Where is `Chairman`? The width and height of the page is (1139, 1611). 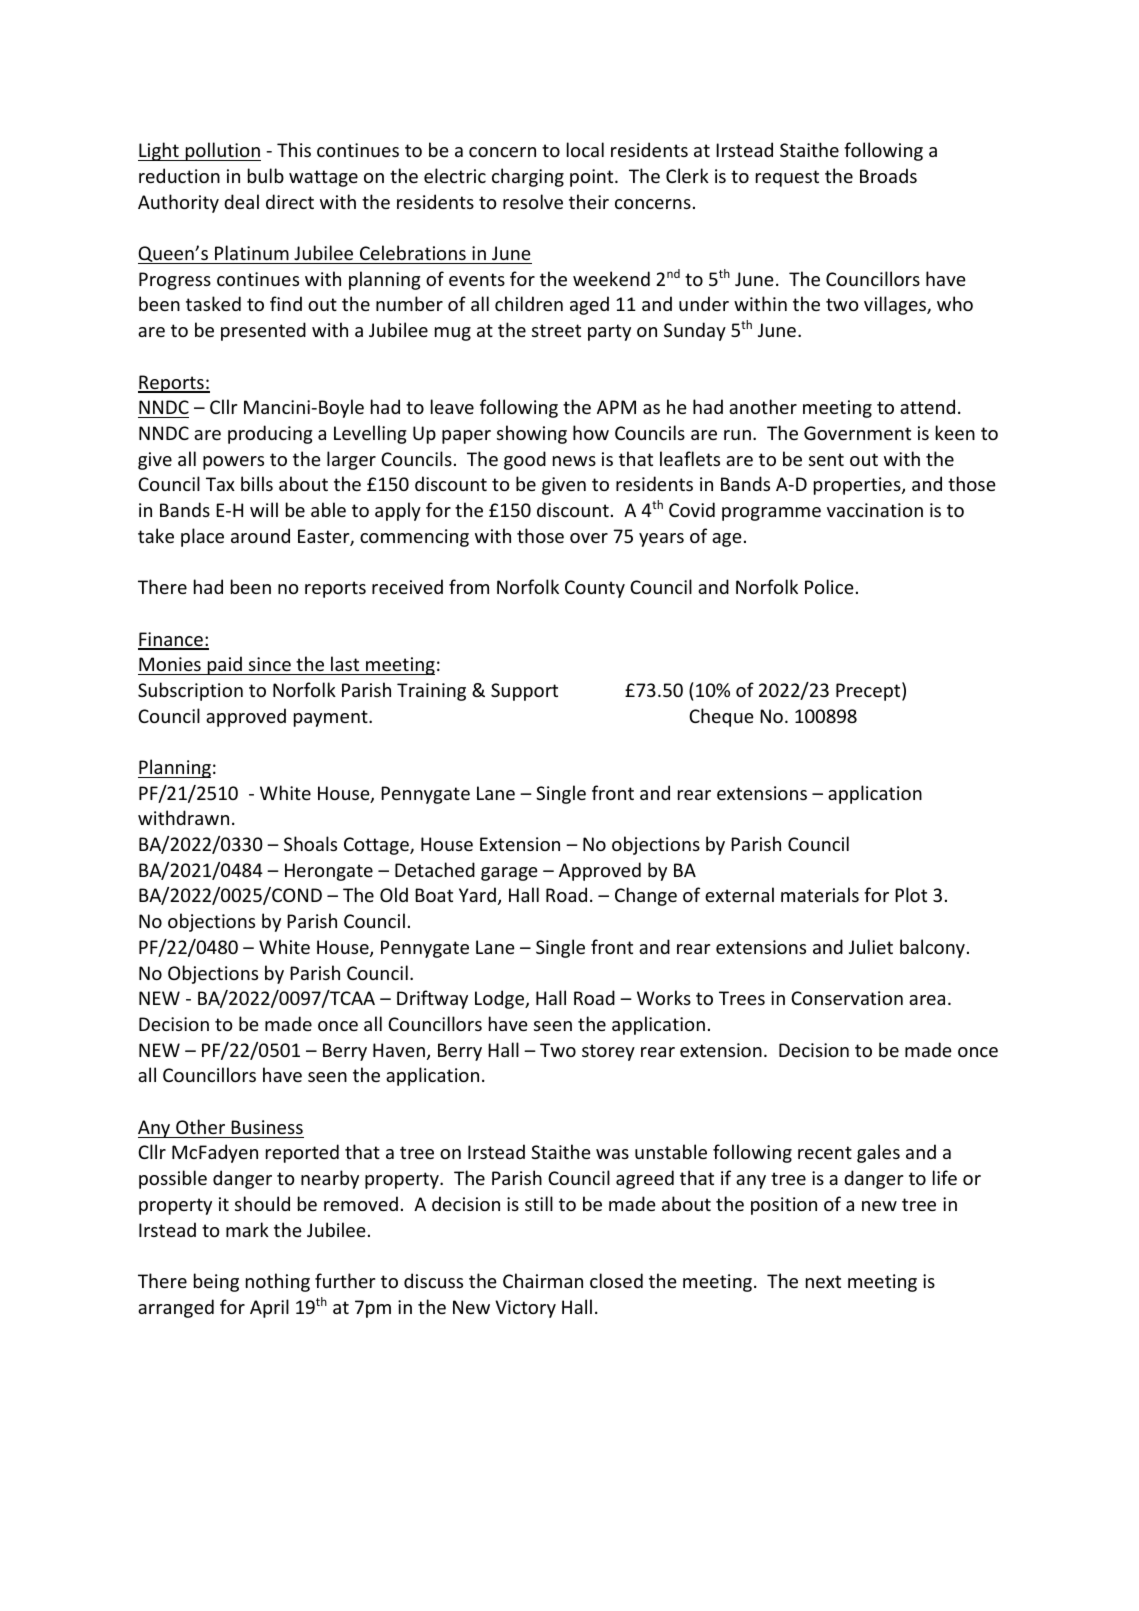 Chairman is located at coordinates (543, 1280).
